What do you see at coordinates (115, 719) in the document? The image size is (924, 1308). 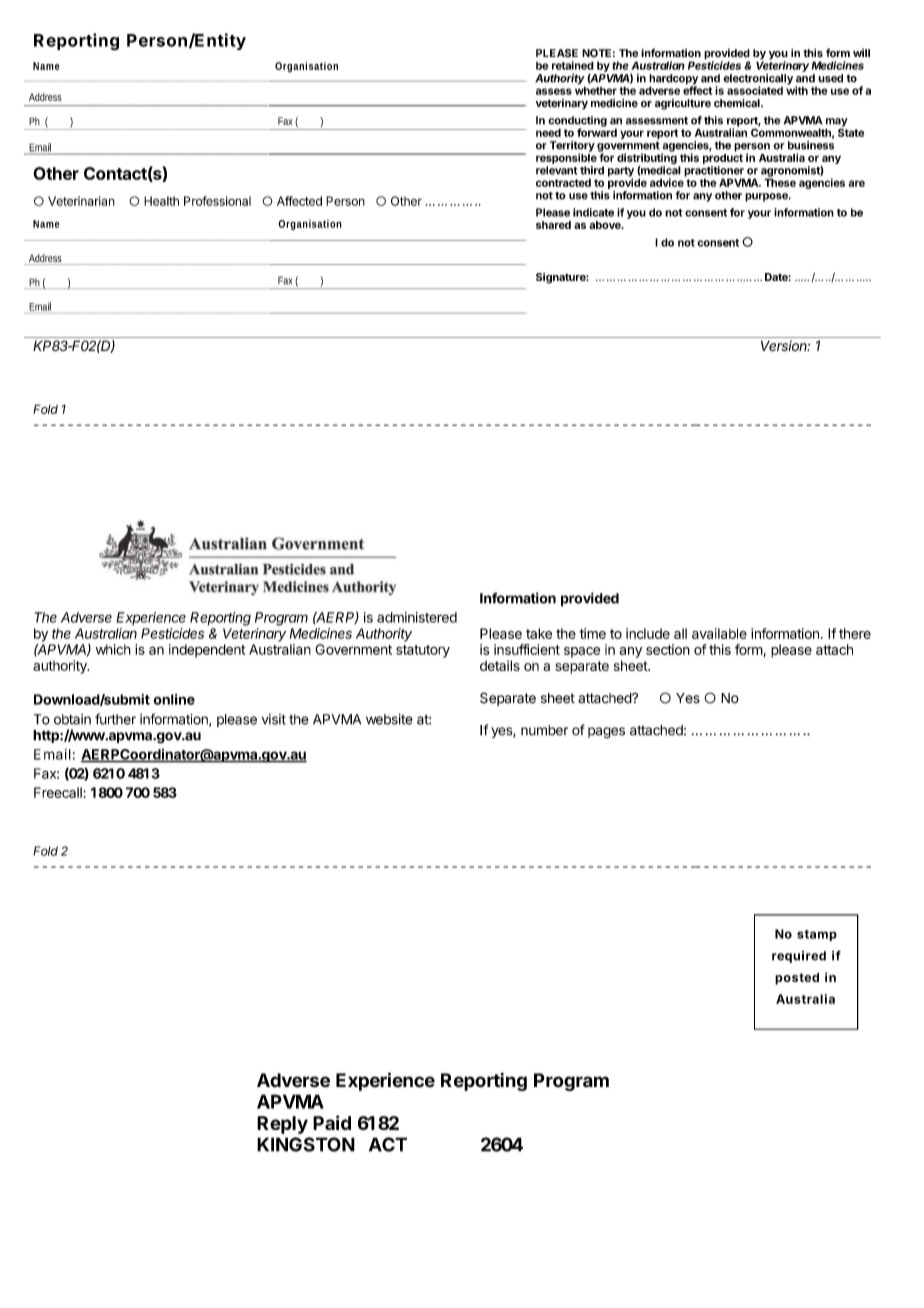 I see `further` at bounding box center [115, 719].
